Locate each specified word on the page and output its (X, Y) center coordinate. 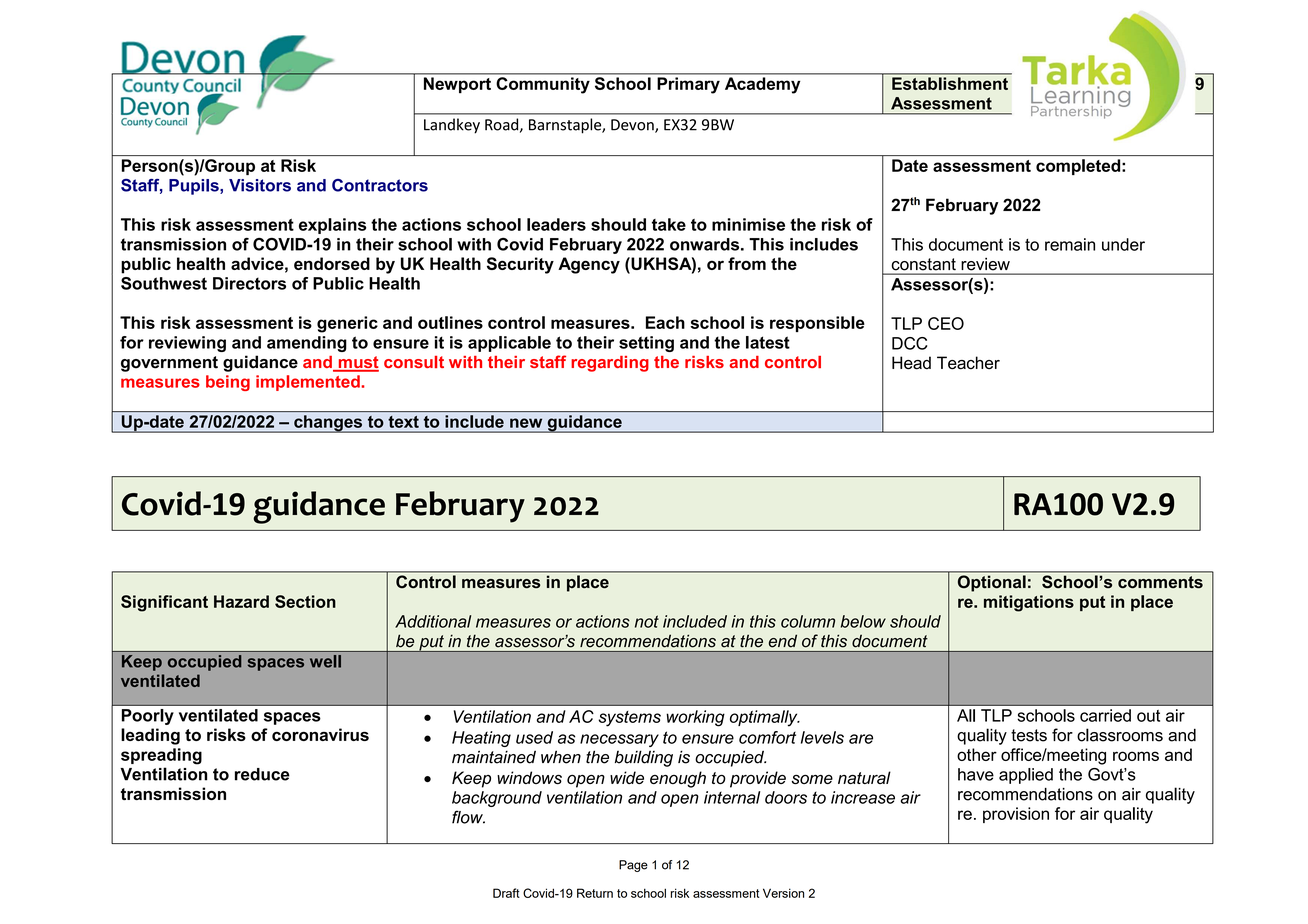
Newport (457, 85)
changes (328, 424)
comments (1160, 581)
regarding (610, 364)
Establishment (950, 83)
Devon (633, 126)
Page (633, 866)
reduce (262, 774)
